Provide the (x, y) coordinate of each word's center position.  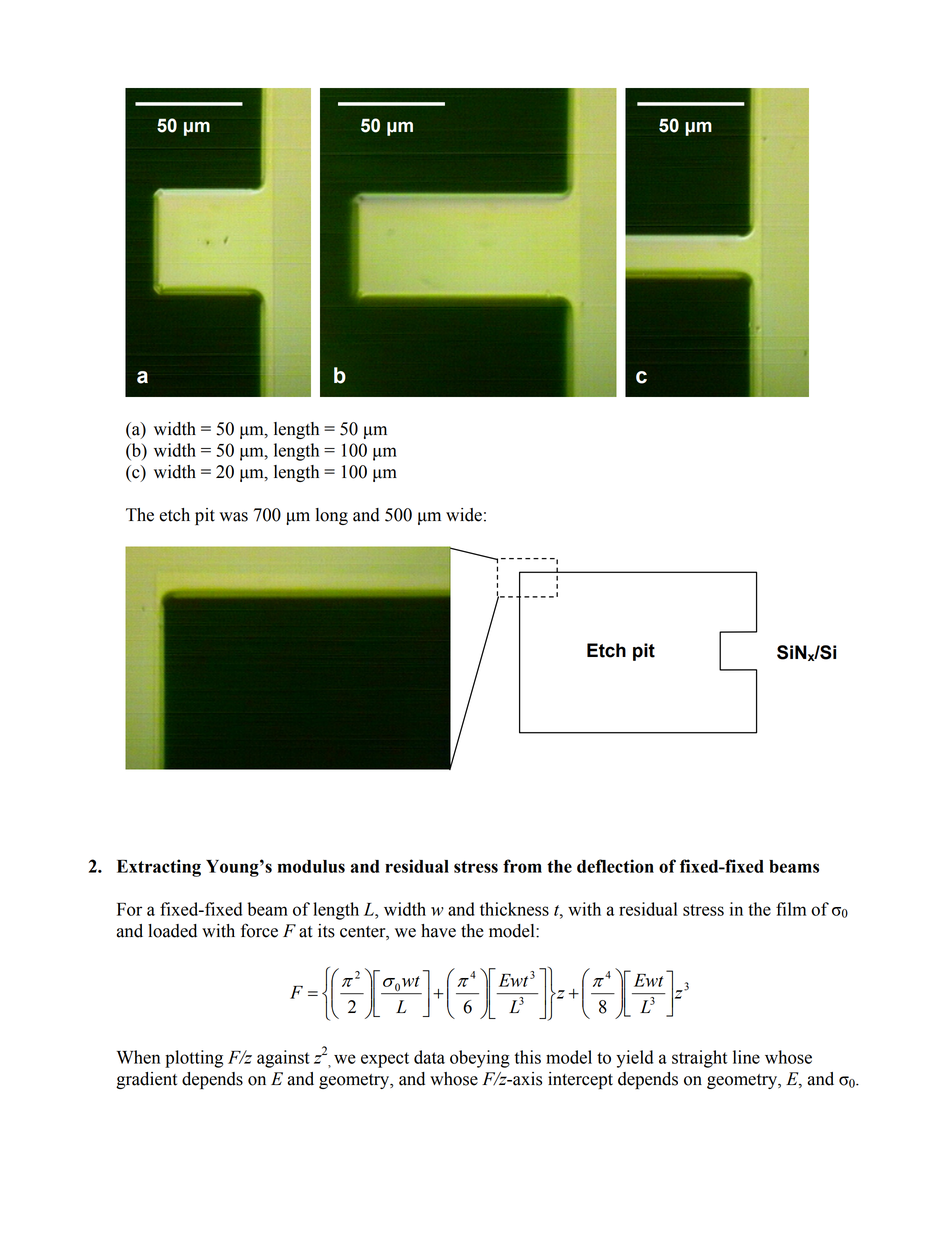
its (326, 931)
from (522, 866)
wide (464, 515)
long (332, 516)
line (746, 1057)
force (259, 930)
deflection (615, 866)
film (791, 909)
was (233, 517)
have (438, 931)
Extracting (159, 868)
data (429, 1057)
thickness (514, 909)
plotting (194, 1059)
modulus (311, 866)
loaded (172, 931)
